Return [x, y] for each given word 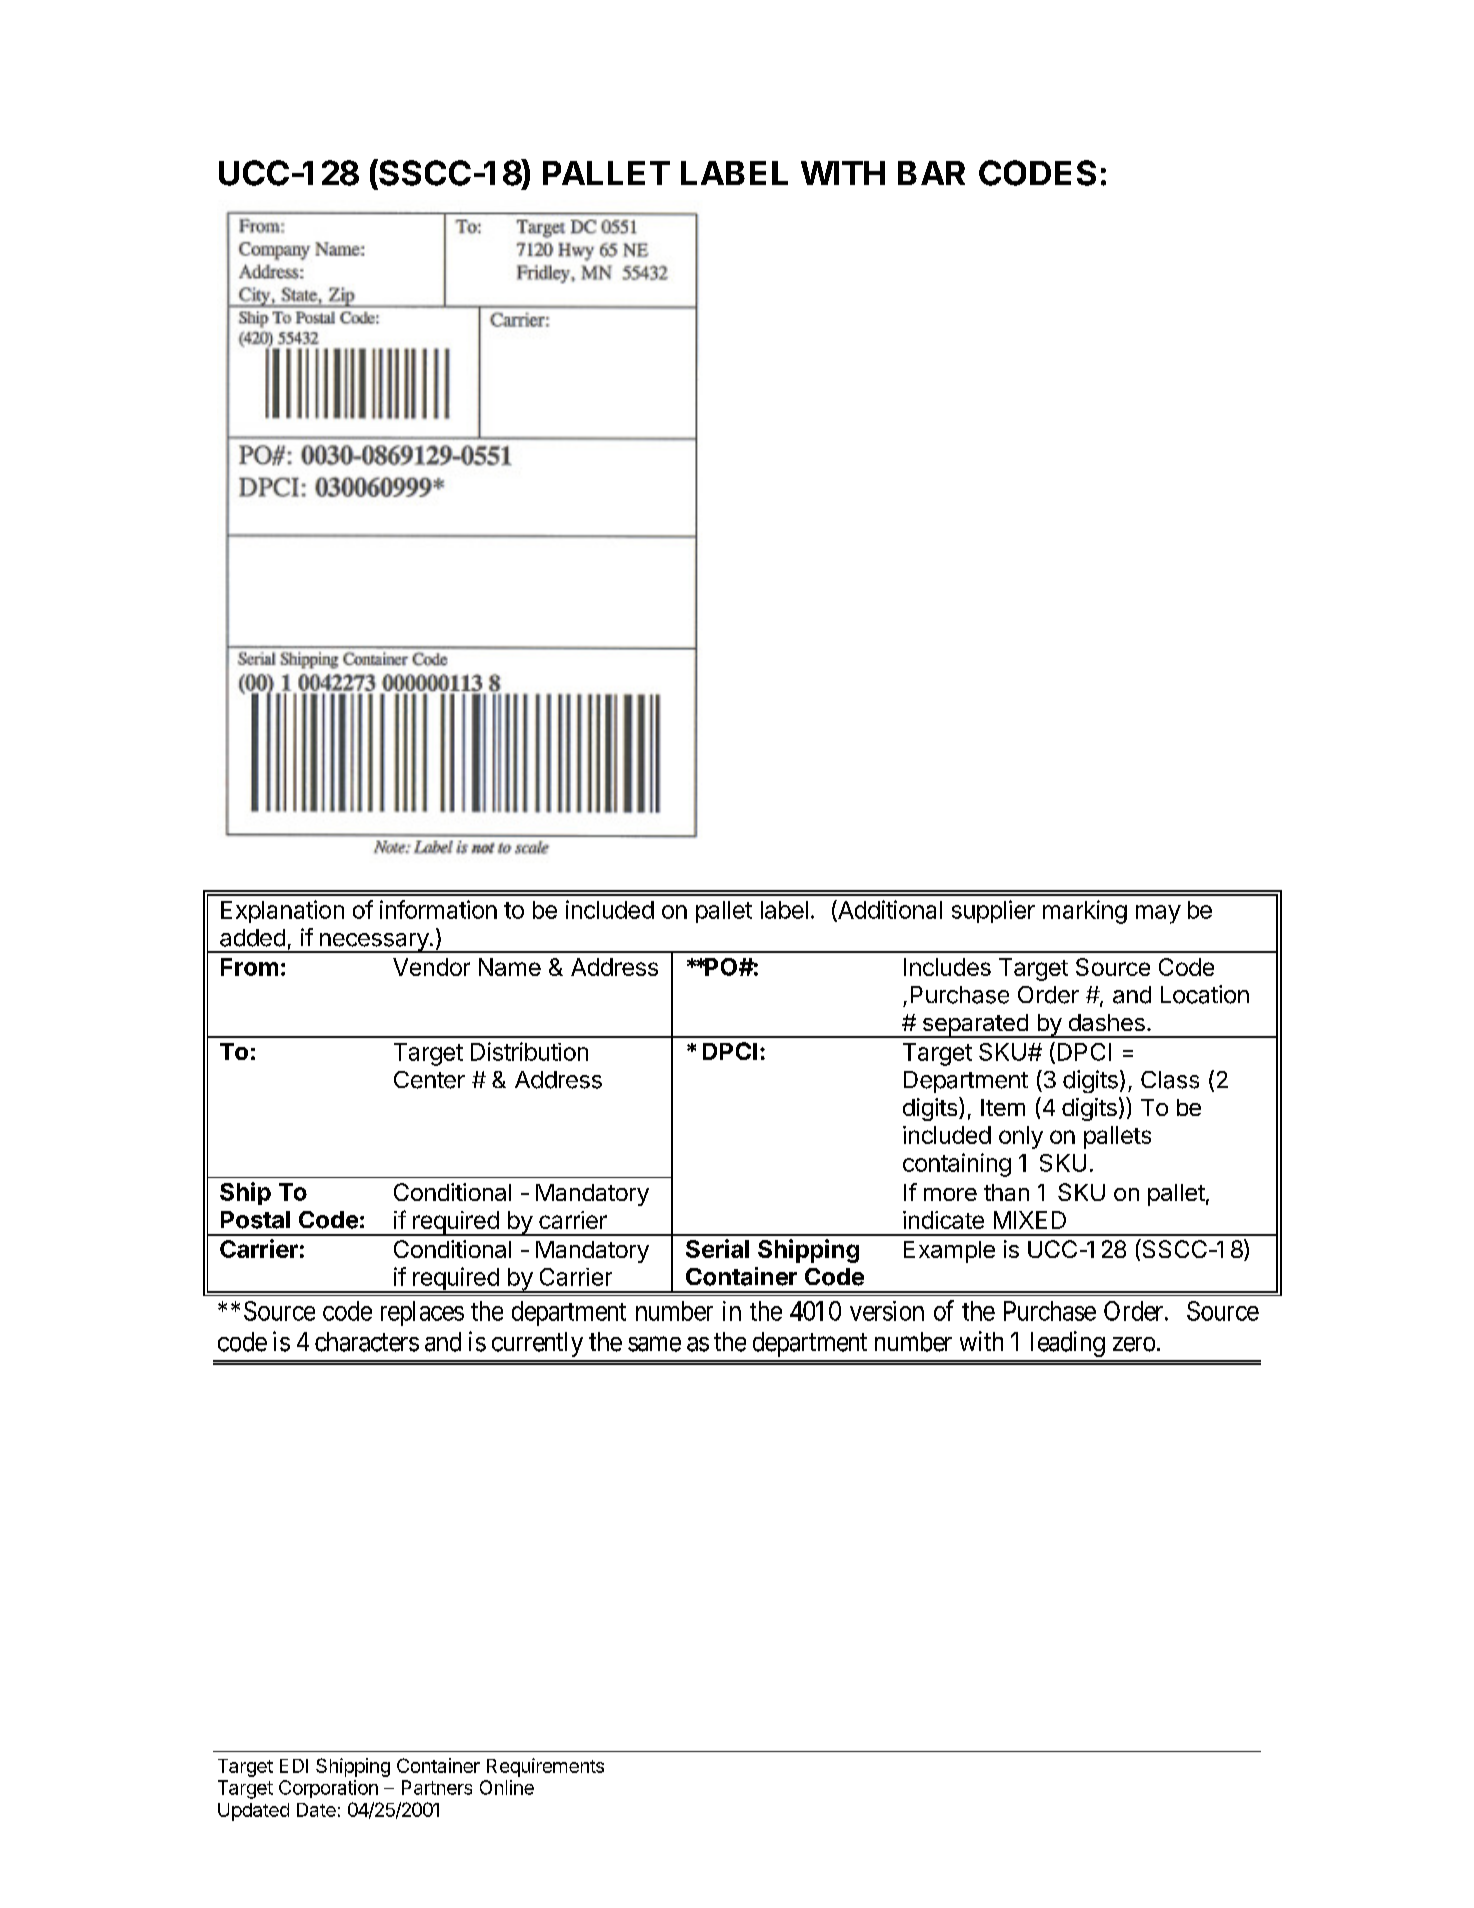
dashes [1107, 1022]
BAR [931, 173]
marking [1085, 912]
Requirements [545, 1767]
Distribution [529, 1051]
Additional [889, 910]
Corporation [328, 1789]
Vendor [431, 967]
